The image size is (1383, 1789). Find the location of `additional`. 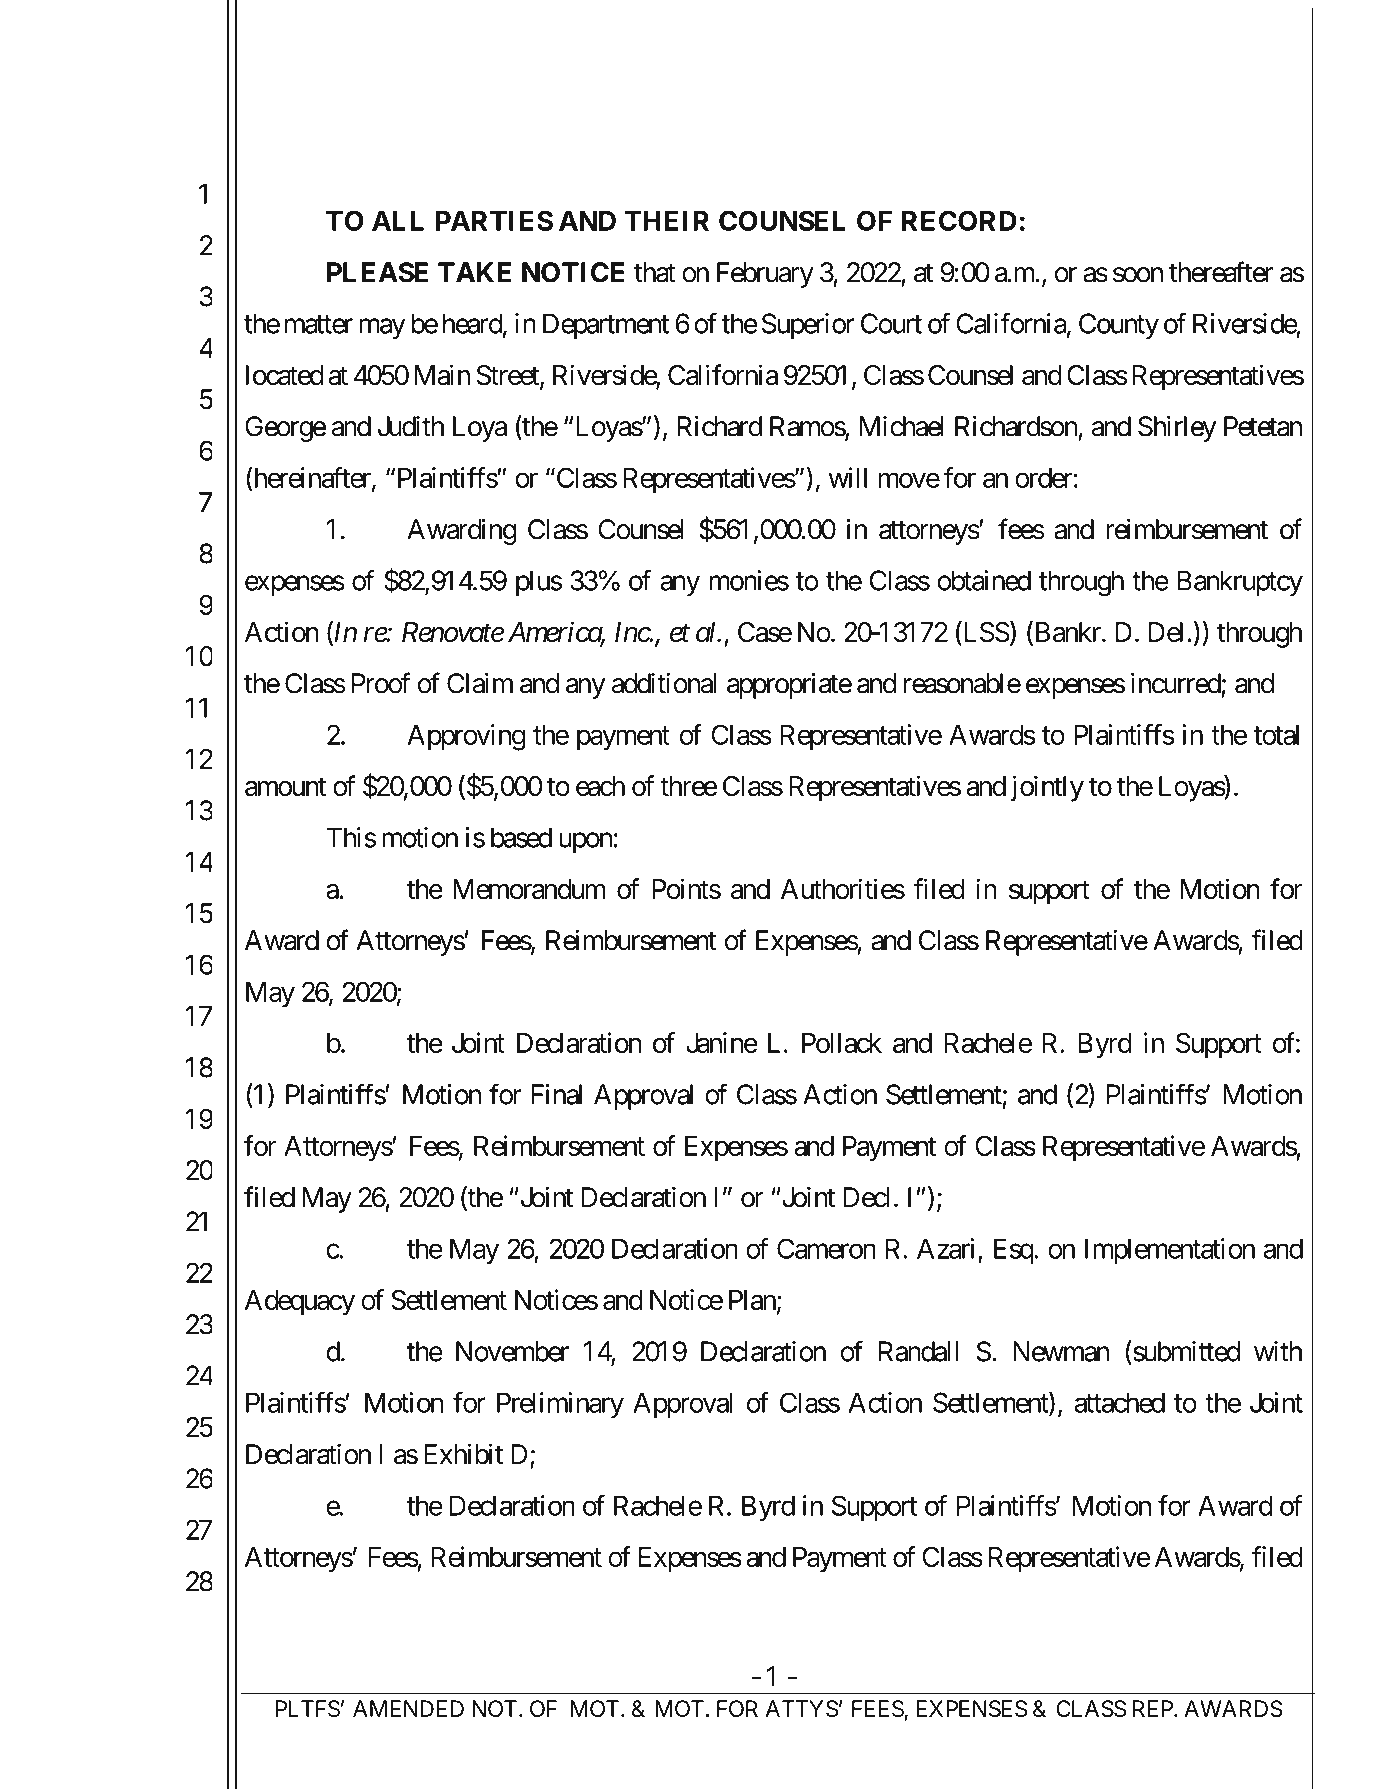

additional is located at coordinates (664, 683).
